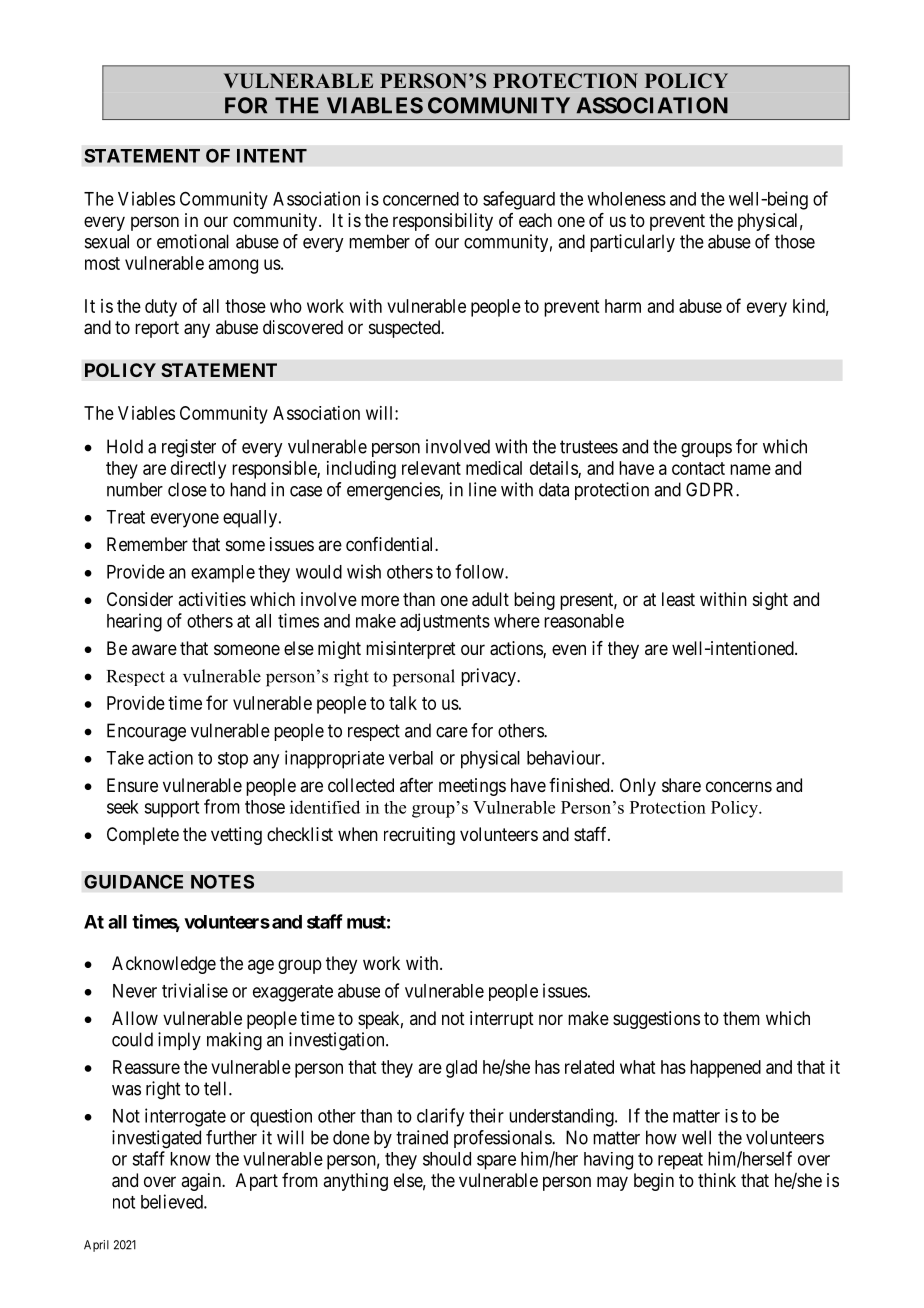 The height and width of the screenshot is (1308, 924). I want to click on emotional, so click(193, 241).
